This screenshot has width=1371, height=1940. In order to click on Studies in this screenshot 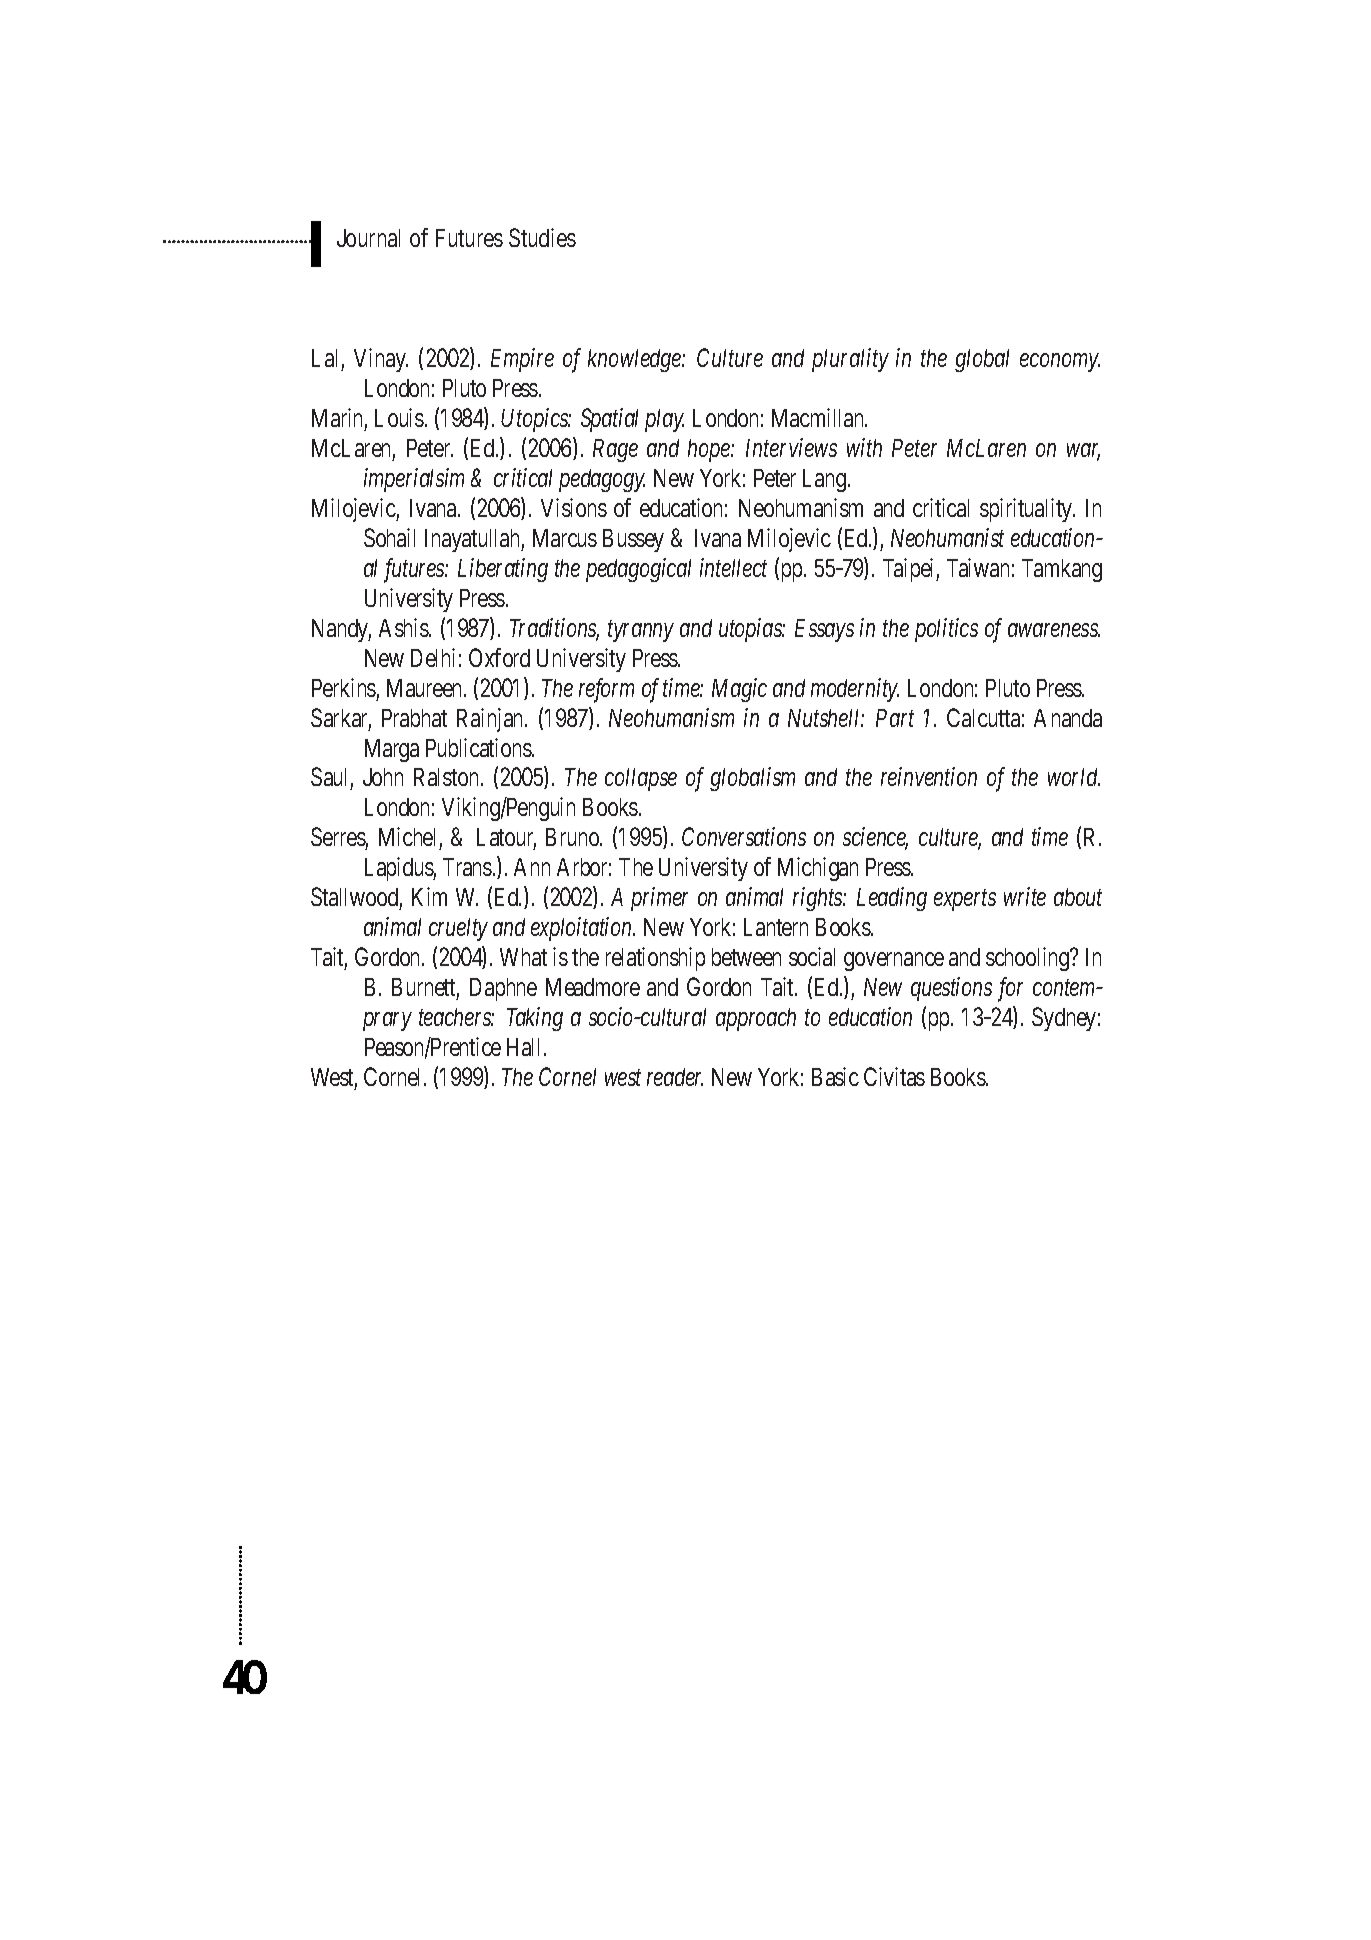, I will do `click(542, 237)`.
